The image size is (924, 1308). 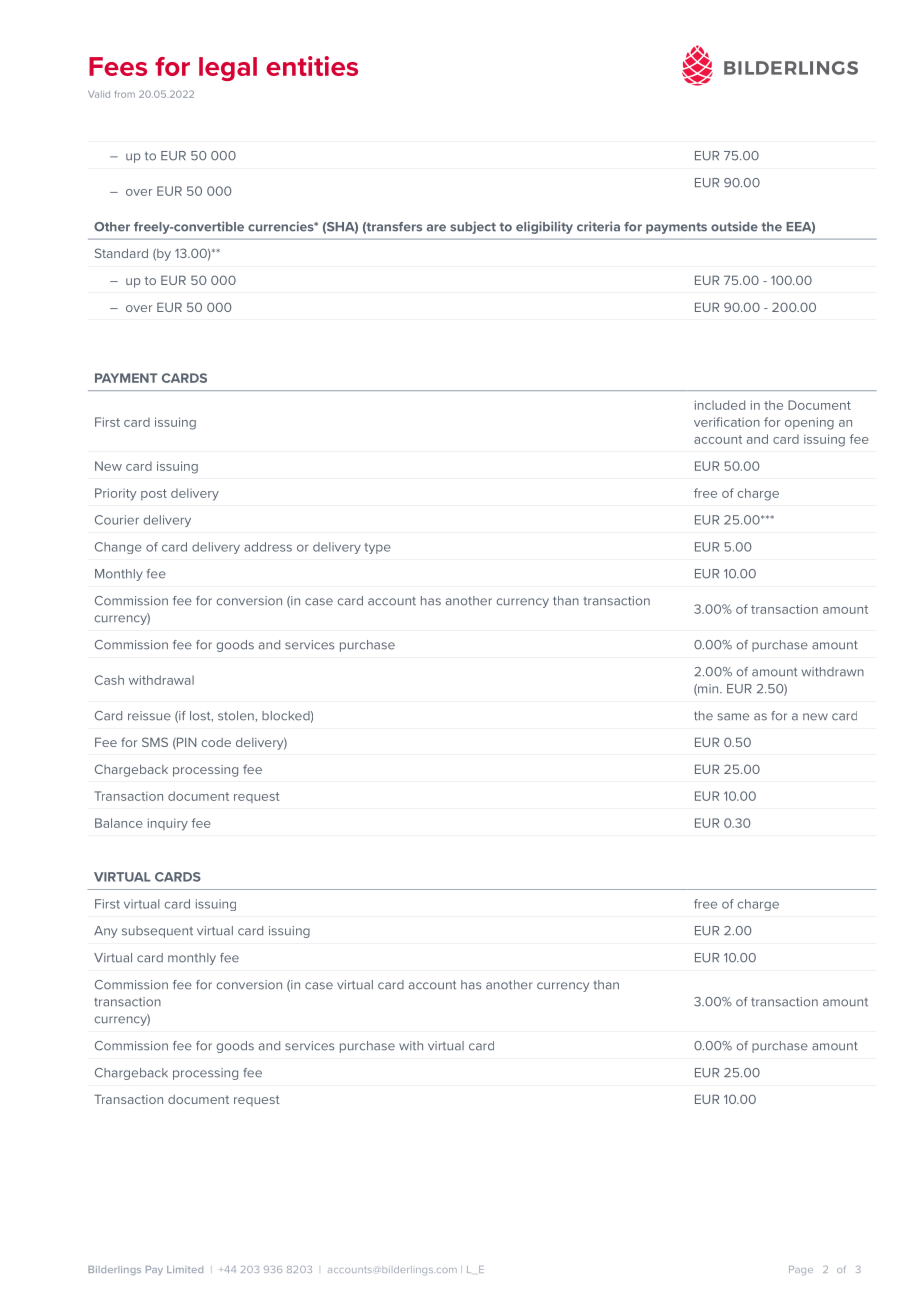 What do you see at coordinates (734, 226) in the screenshot?
I see `outside` at bounding box center [734, 226].
